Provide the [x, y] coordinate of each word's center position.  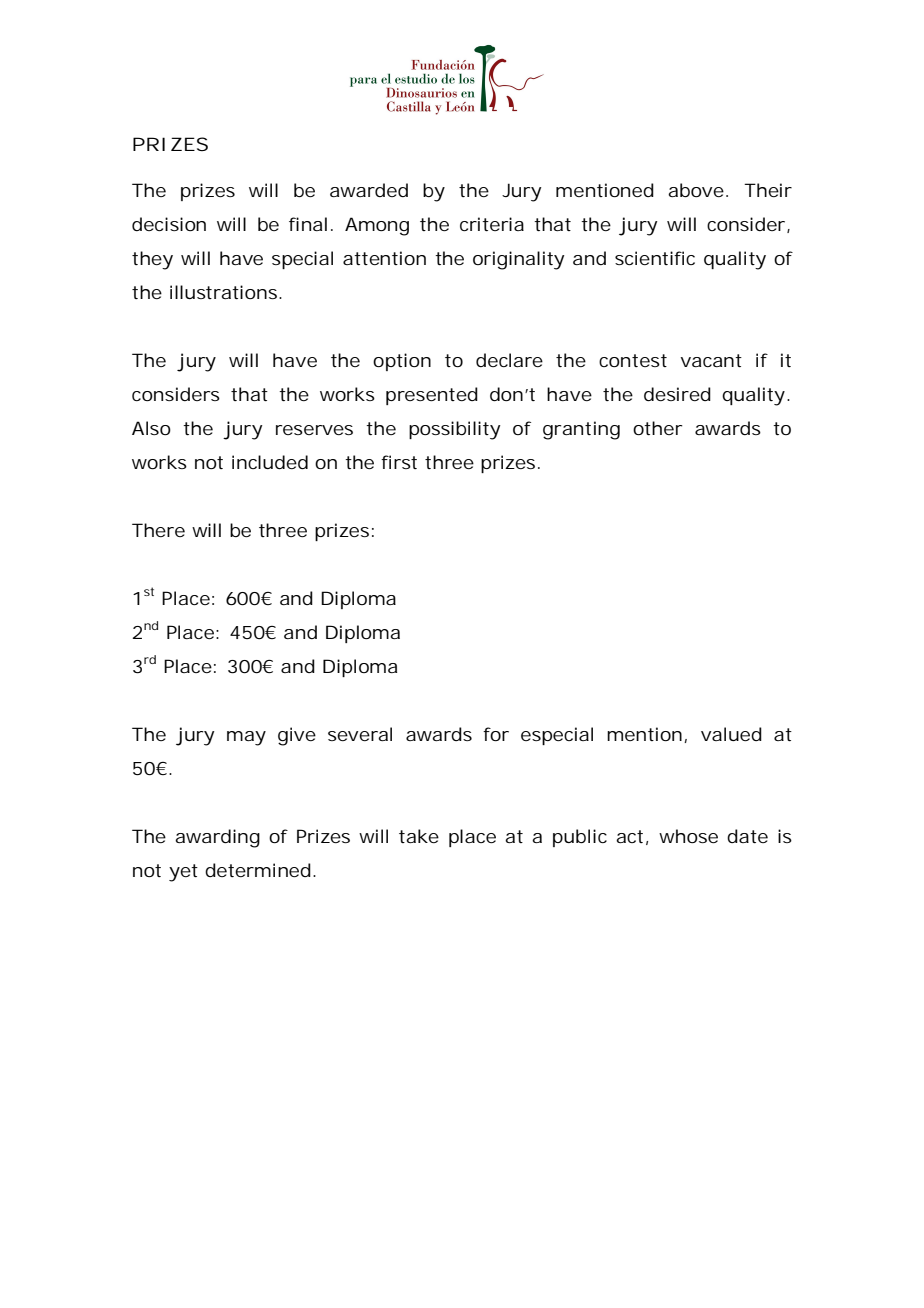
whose [688, 836]
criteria [492, 224]
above [696, 190]
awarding [217, 838]
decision [169, 224]
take [419, 836]
